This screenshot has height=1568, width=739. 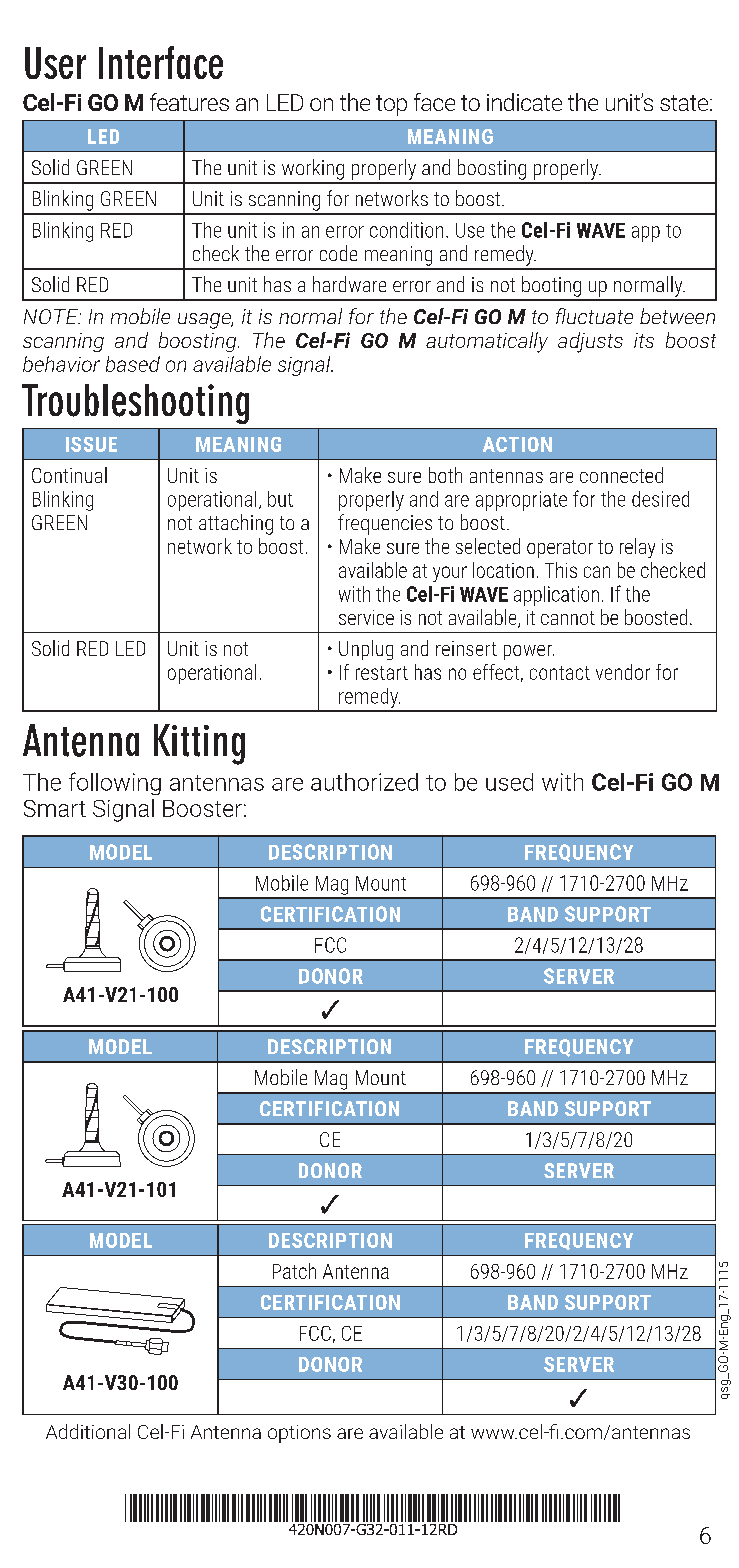 What do you see at coordinates (364, 782) in the screenshot?
I see `authorized` at bounding box center [364, 782].
